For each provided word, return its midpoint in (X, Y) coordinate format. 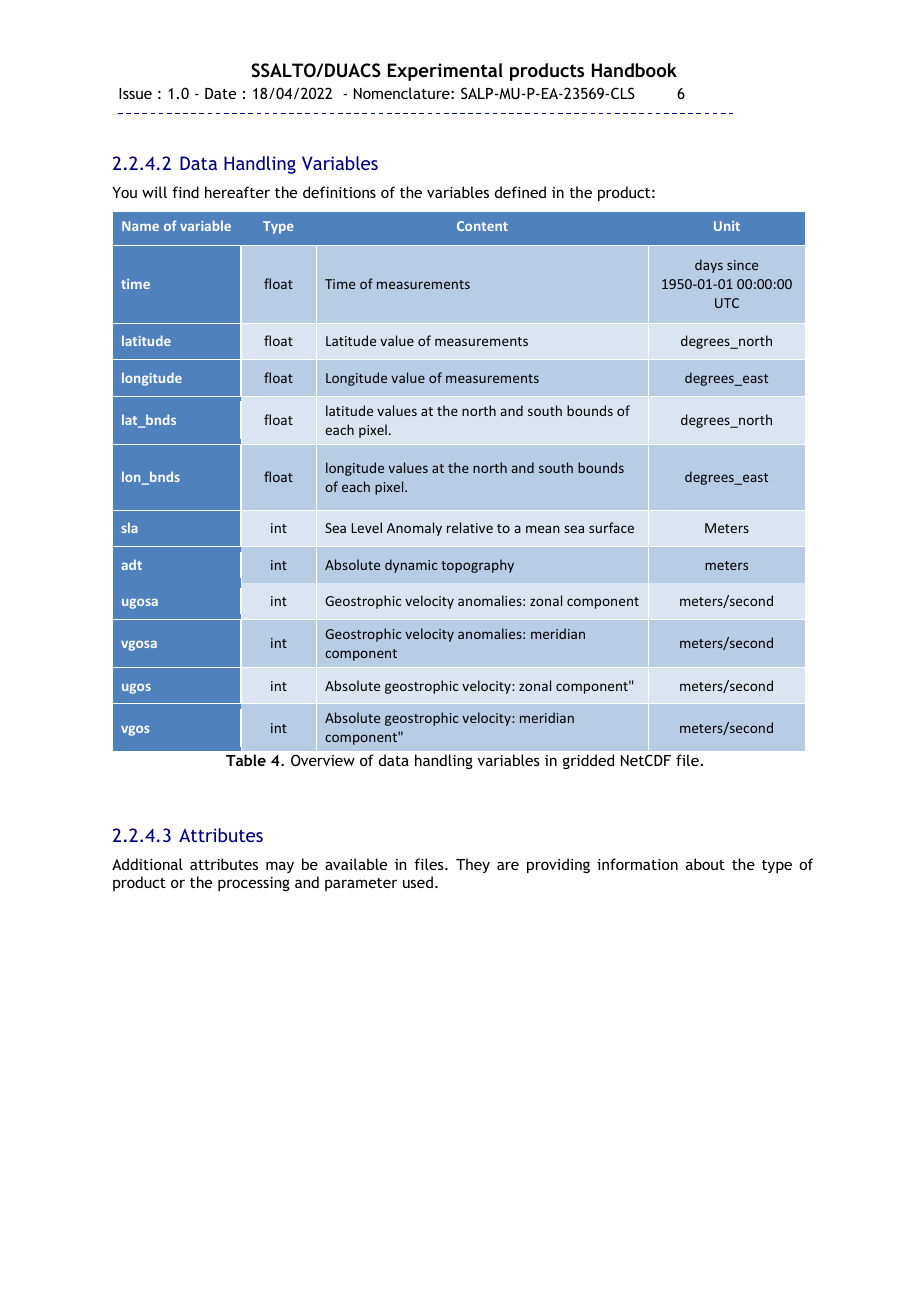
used (418, 882)
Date (220, 93)
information (637, 864)
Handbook (634, 70)
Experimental (445, 72)
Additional (147, 864)
